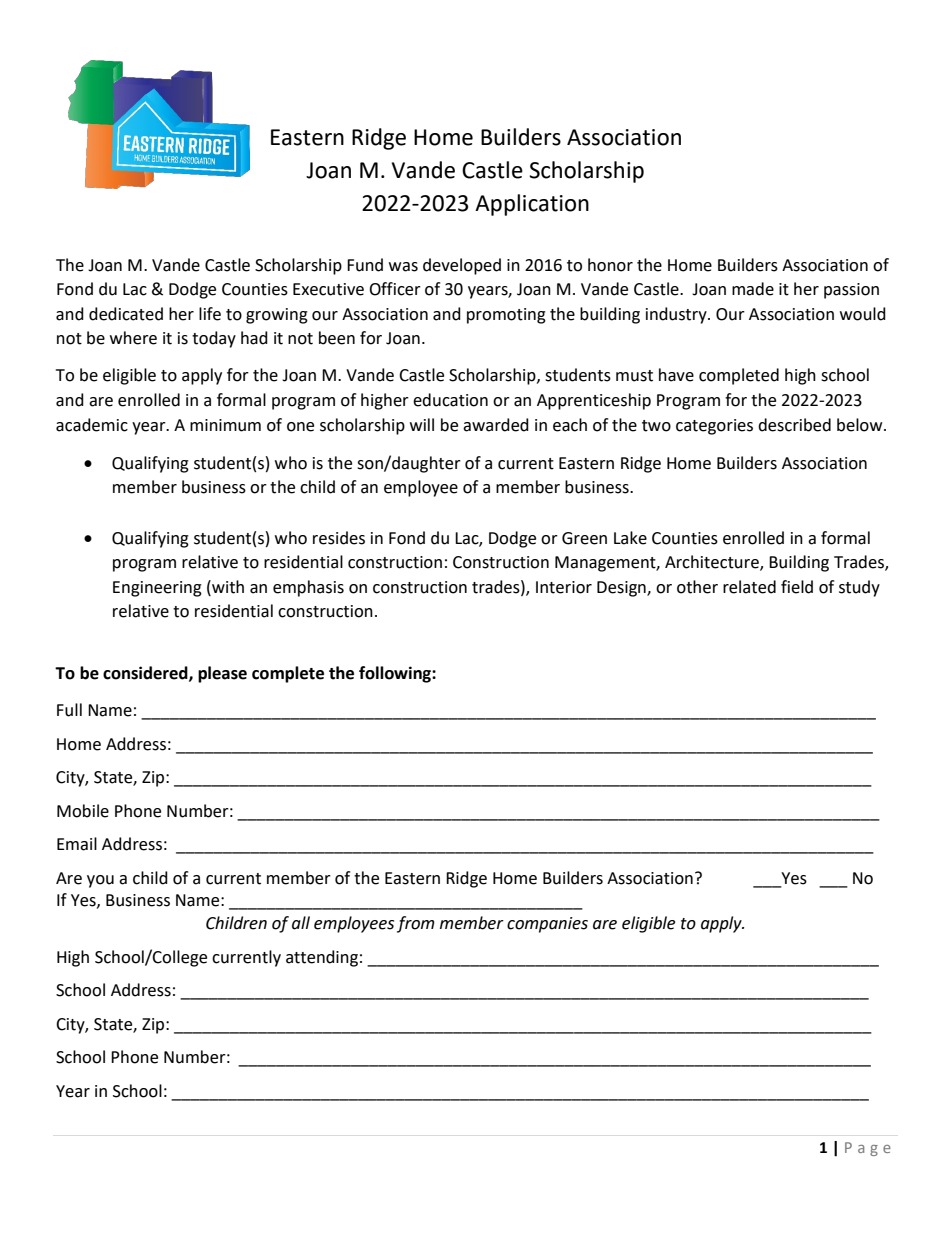 Image resolution: width=952 pixels, height=1233 pixels. Describe the element at coordinates (225, 425) in the image. I see `minimum` at that location.
